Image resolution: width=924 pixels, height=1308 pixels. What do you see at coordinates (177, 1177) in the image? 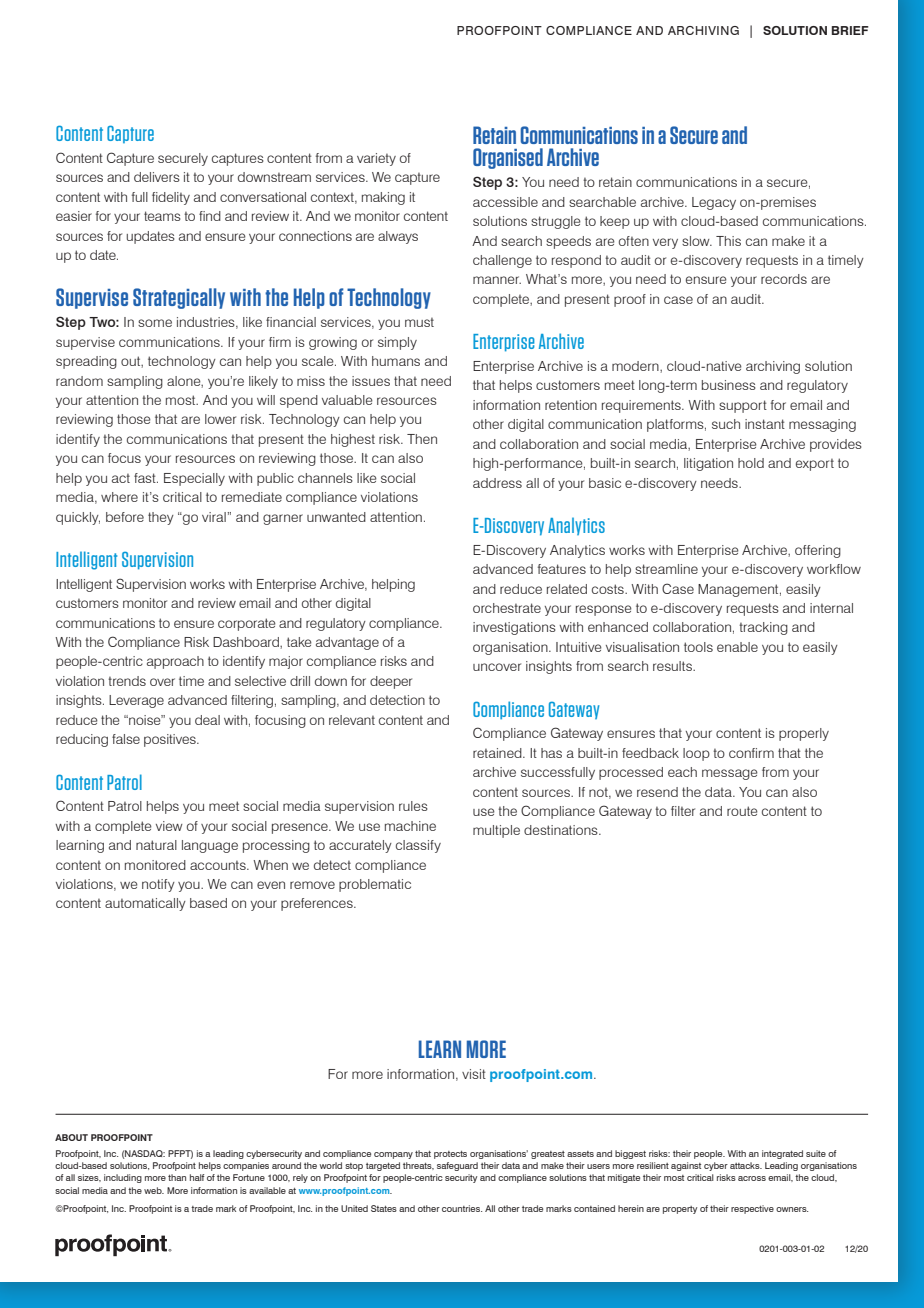
I see `than` at bounding box center [177, 1177].
